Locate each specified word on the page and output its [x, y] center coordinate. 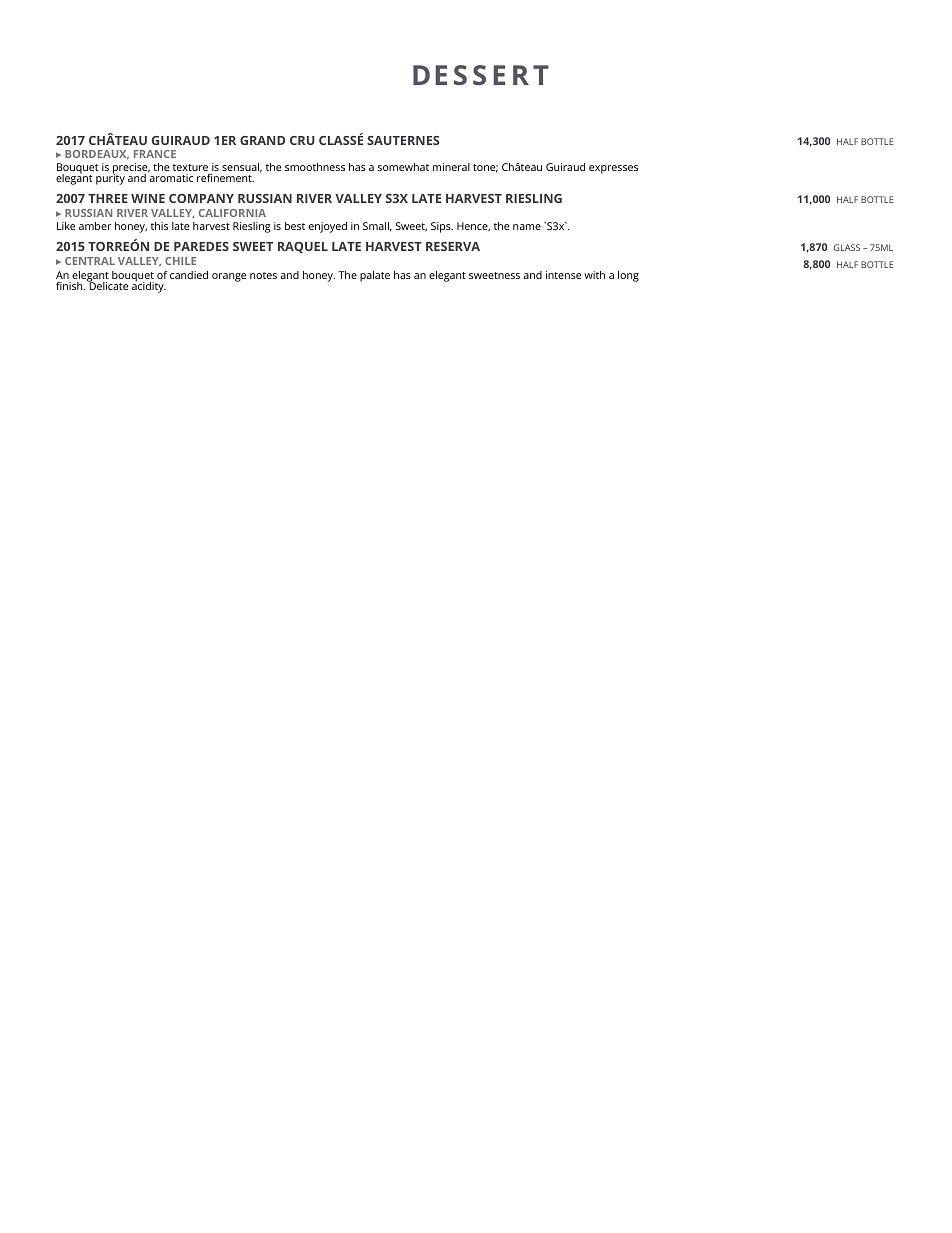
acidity [149, 286]
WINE [148, 198]
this [159, 226]
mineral [451, 167]
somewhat [403, 167]
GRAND [262, 140]
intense [563, 275]
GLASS [847, 247]
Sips [442, 227]
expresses [613, 169]
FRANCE [155, 154]
